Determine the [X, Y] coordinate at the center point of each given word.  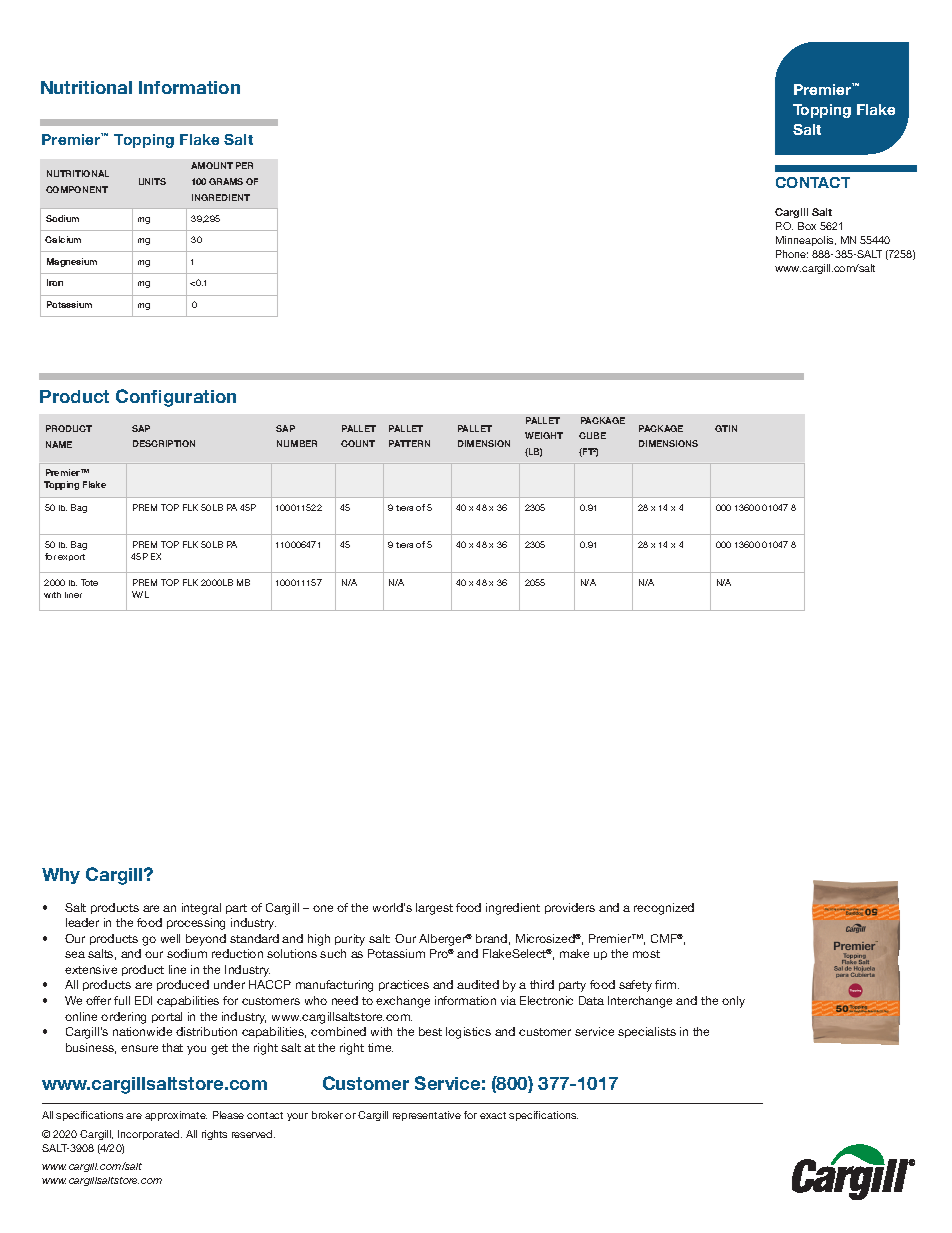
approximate [176, 1116]
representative [427, 1116]
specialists [647, 1032]
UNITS [152, 181]
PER [244, 165]
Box [807, 226]
